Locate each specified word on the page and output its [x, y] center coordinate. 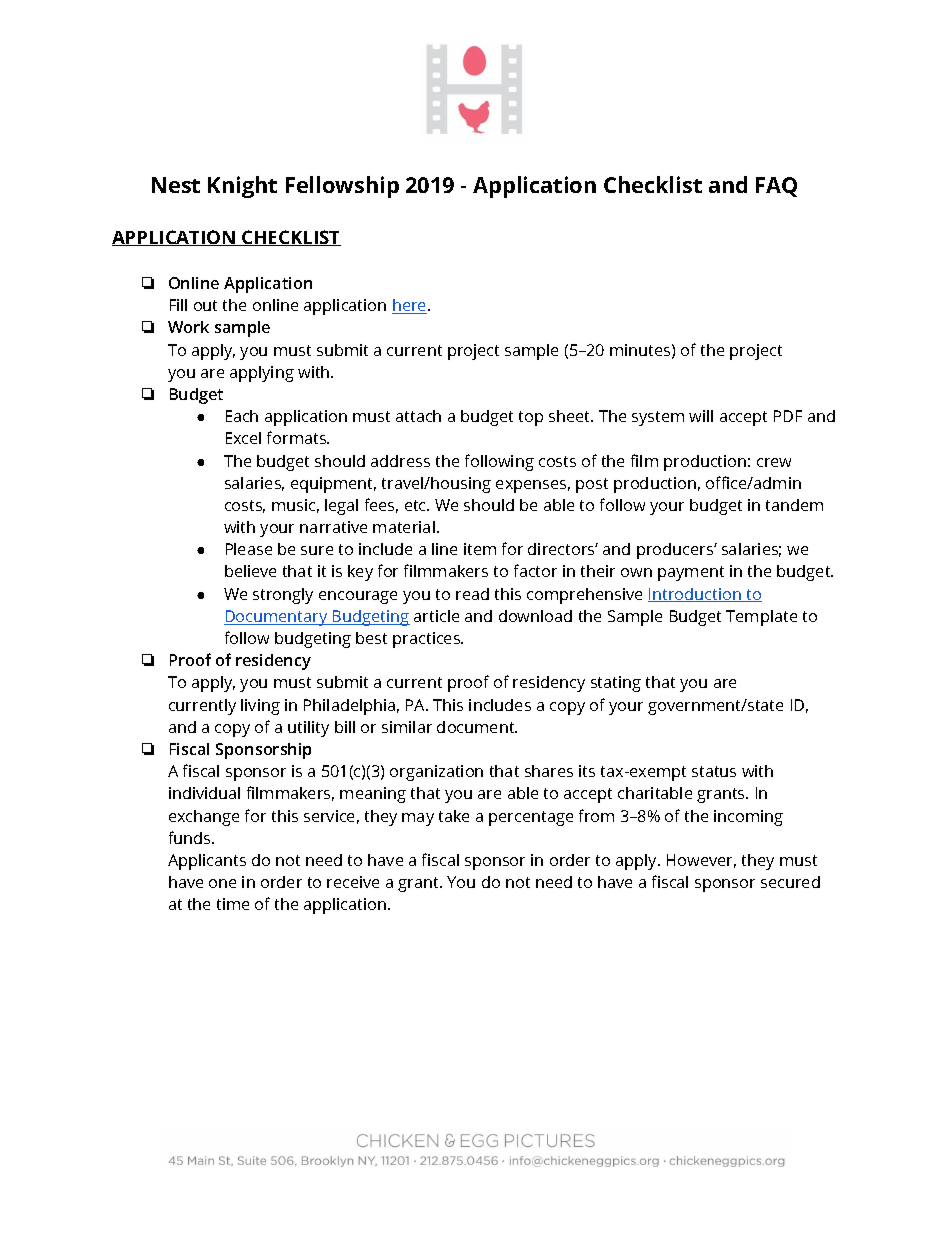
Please [249, 549]
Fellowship [342, 187]
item [480, 549]
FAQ [776, 187]
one [222, 883]
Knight [242, 187]
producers [676, 551]
